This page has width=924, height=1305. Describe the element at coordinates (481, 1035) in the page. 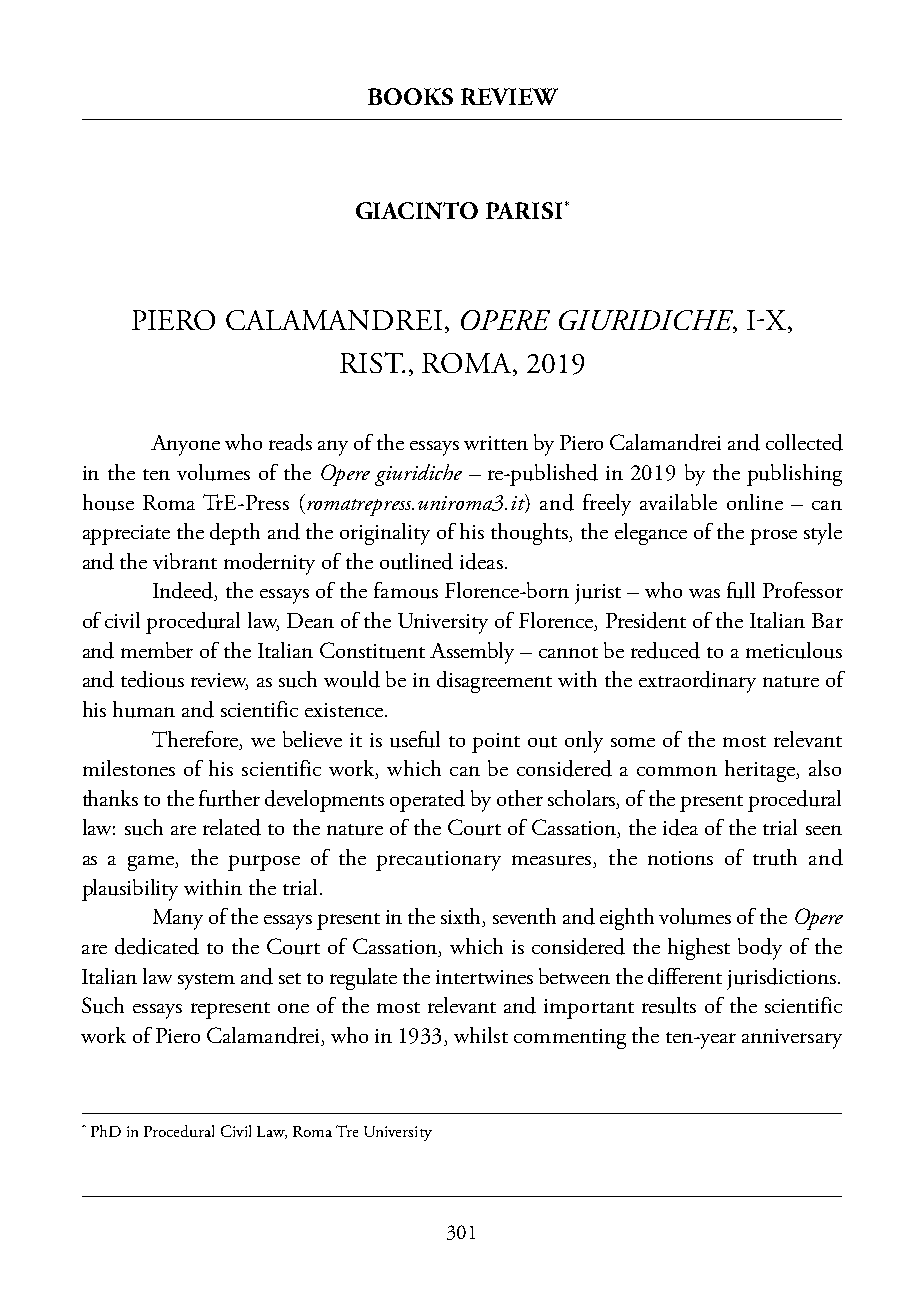

I see `whilst` at that location.
